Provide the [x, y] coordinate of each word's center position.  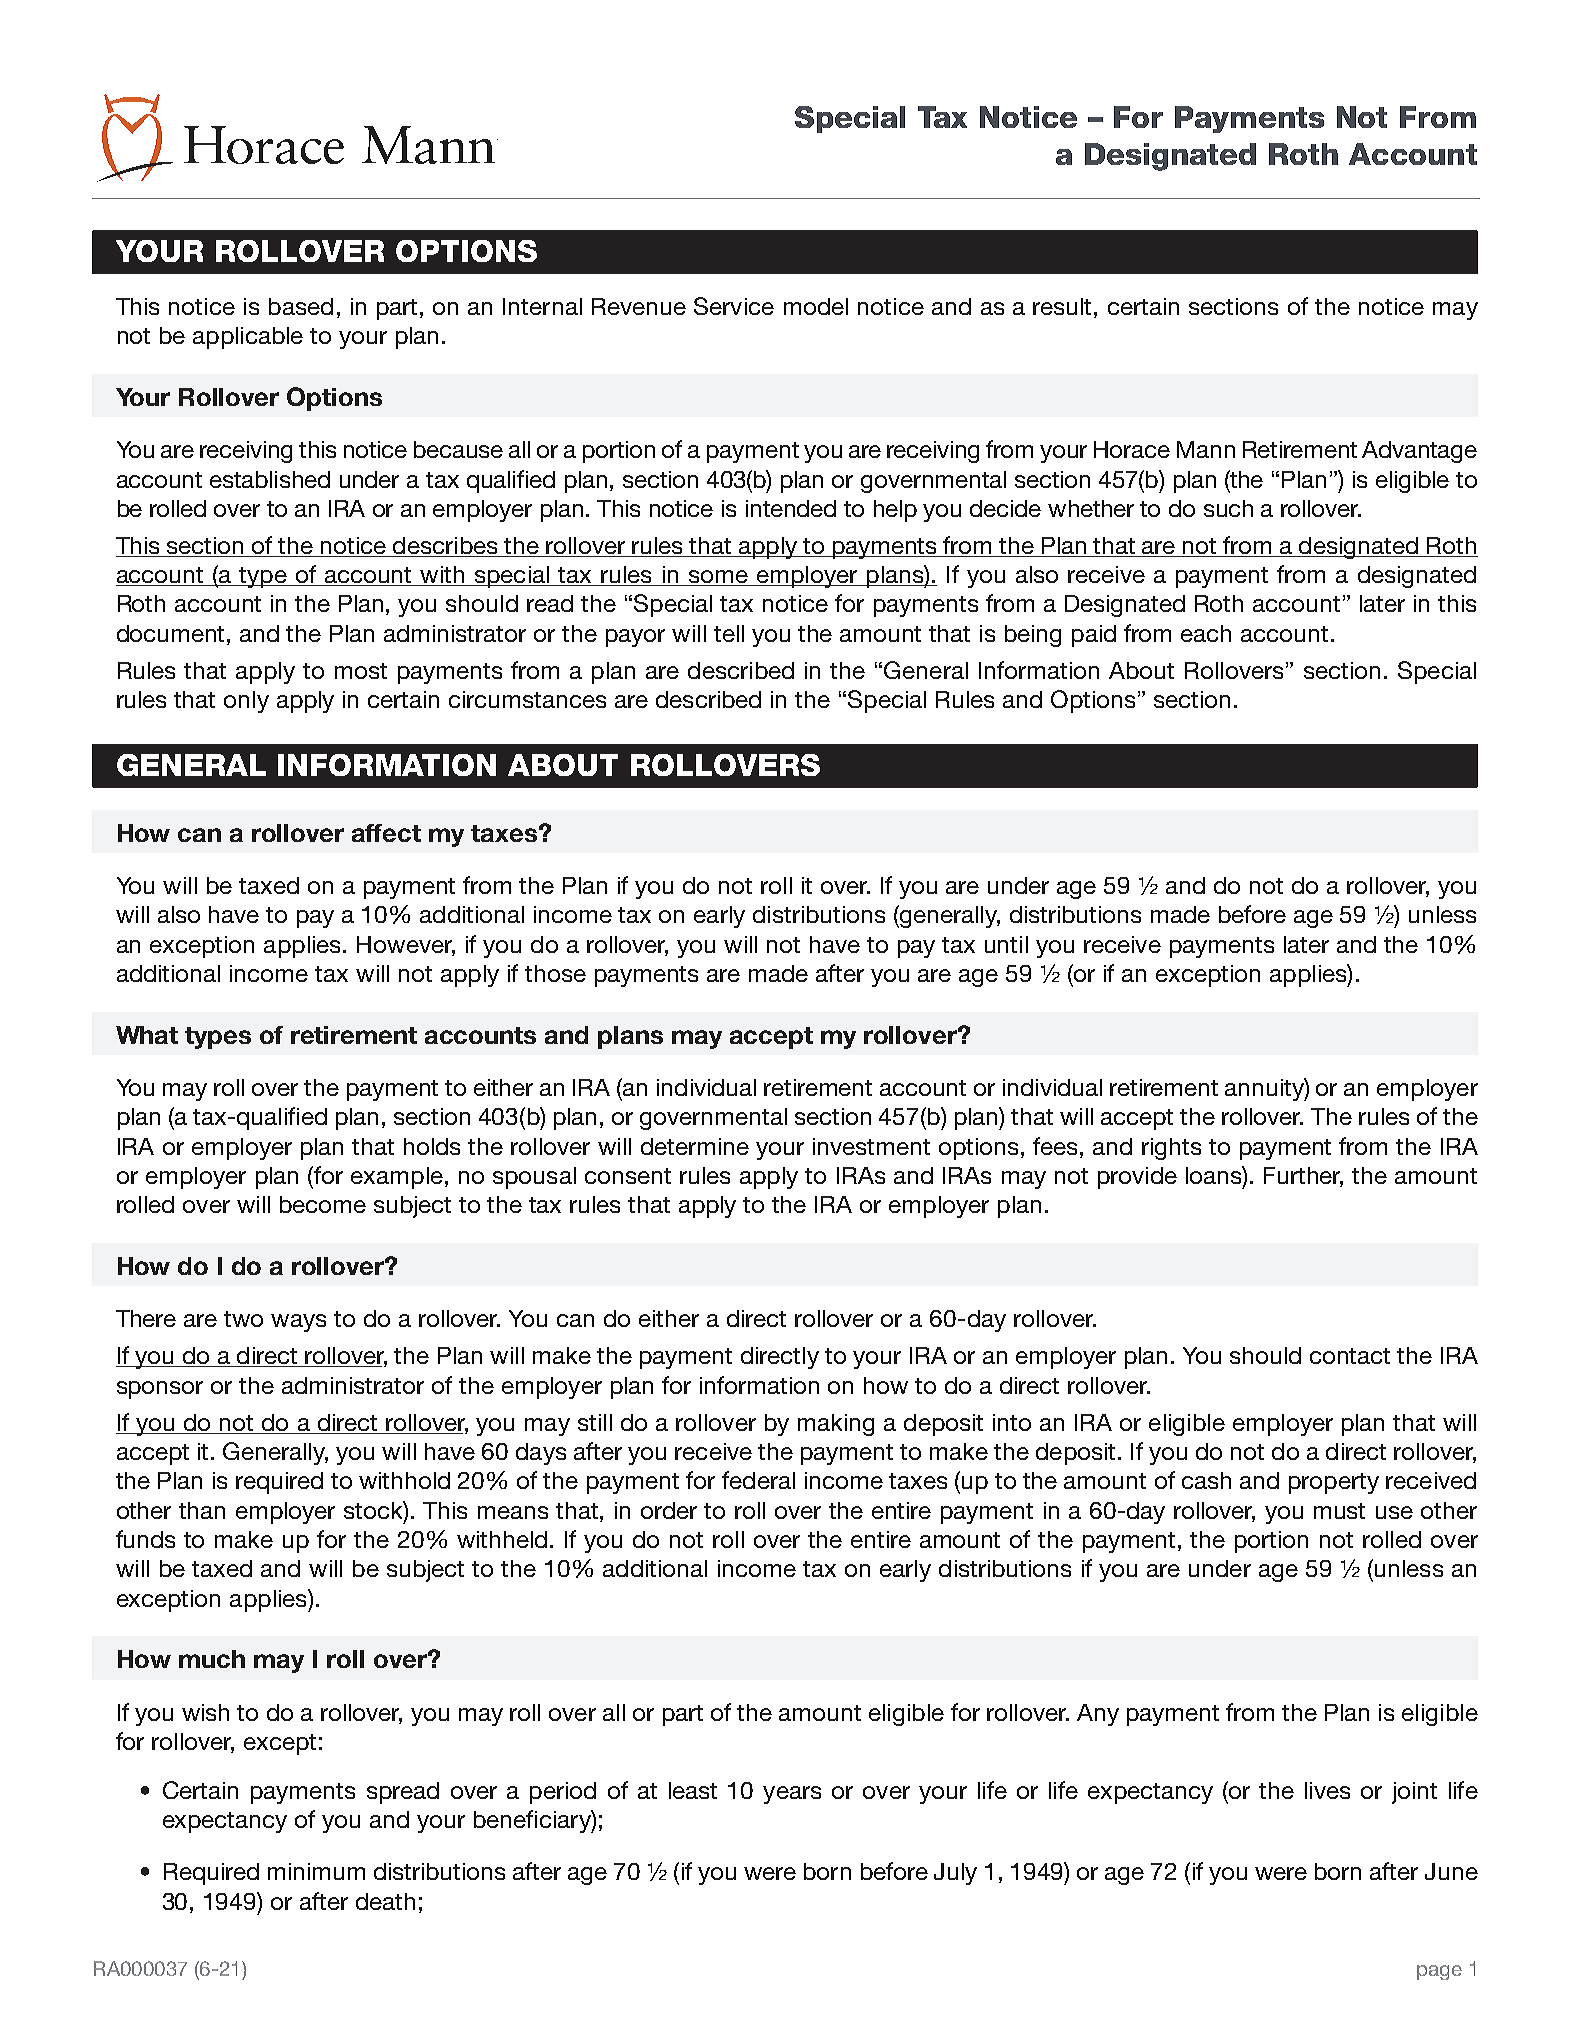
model [816, 306]
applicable [248, 338]
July [955, 1874]
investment [871, 1146]
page [1439, 1972]
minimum [316, 1871]
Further [1303, 1177]
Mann [1206, 449]
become [323, 1204]
